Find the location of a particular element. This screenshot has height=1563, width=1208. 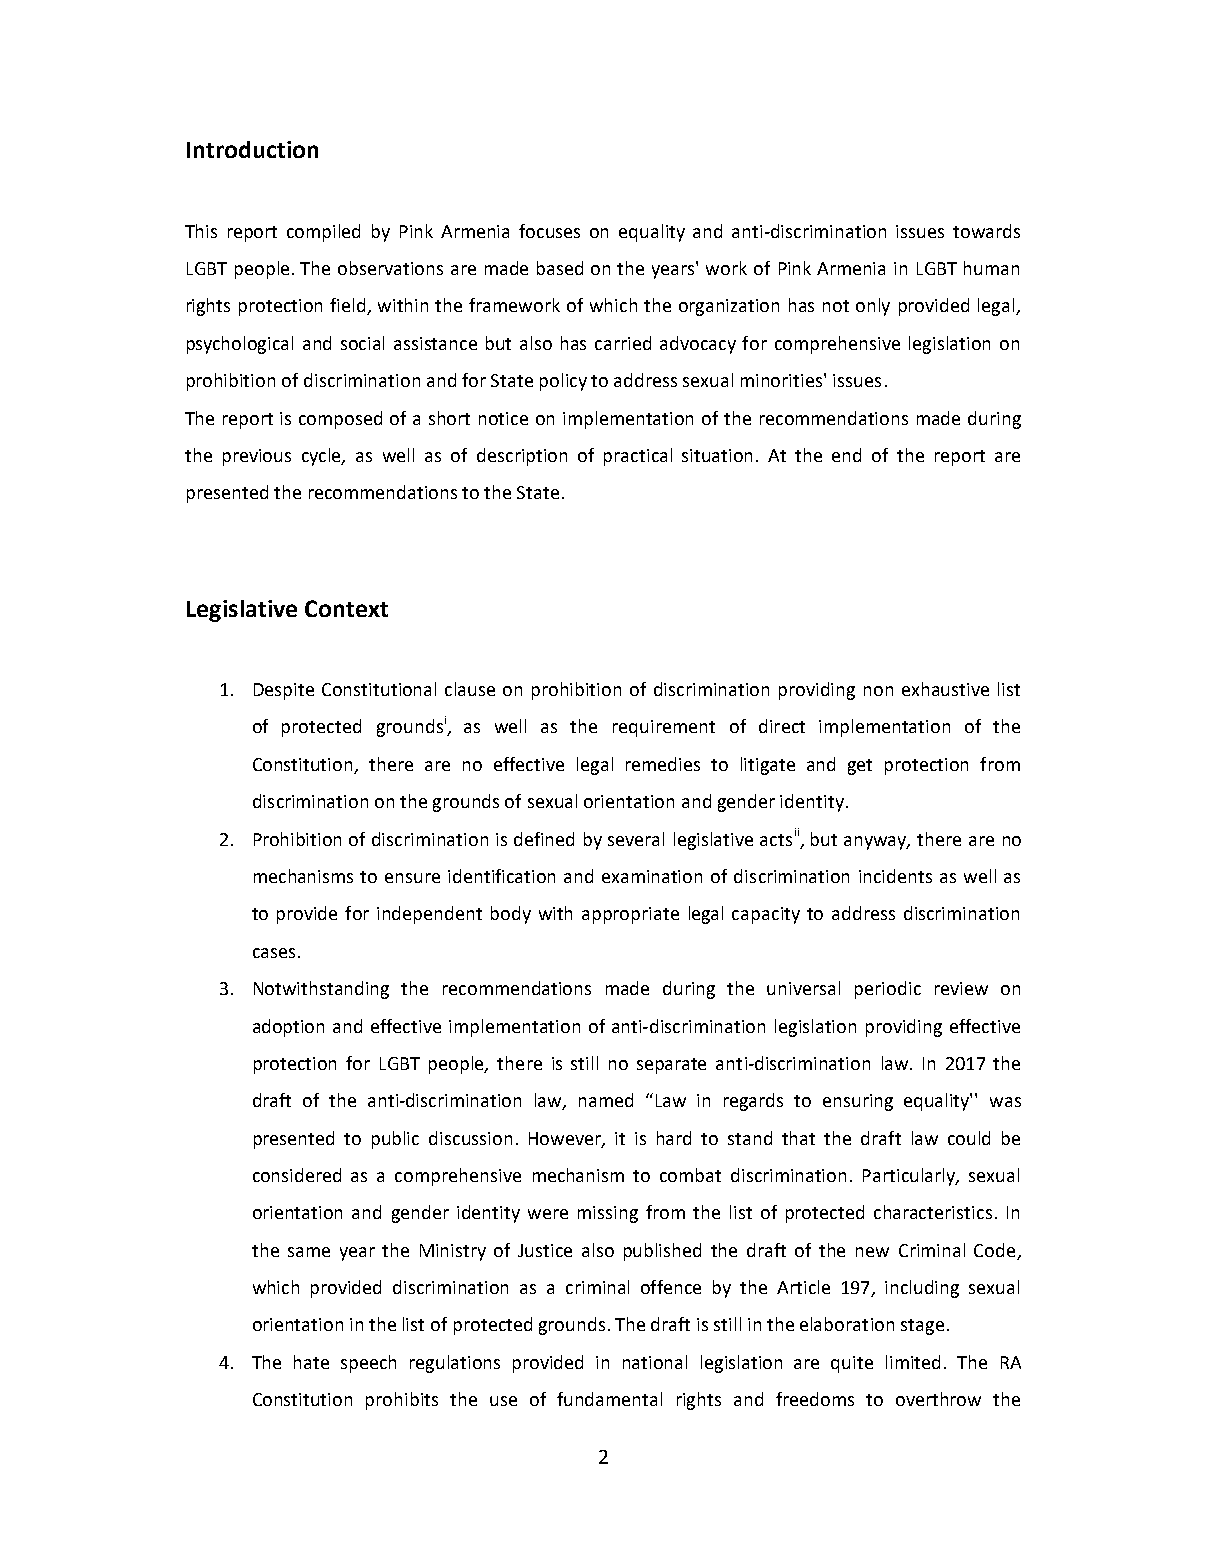

Context is located at coordinates (346, 608).
